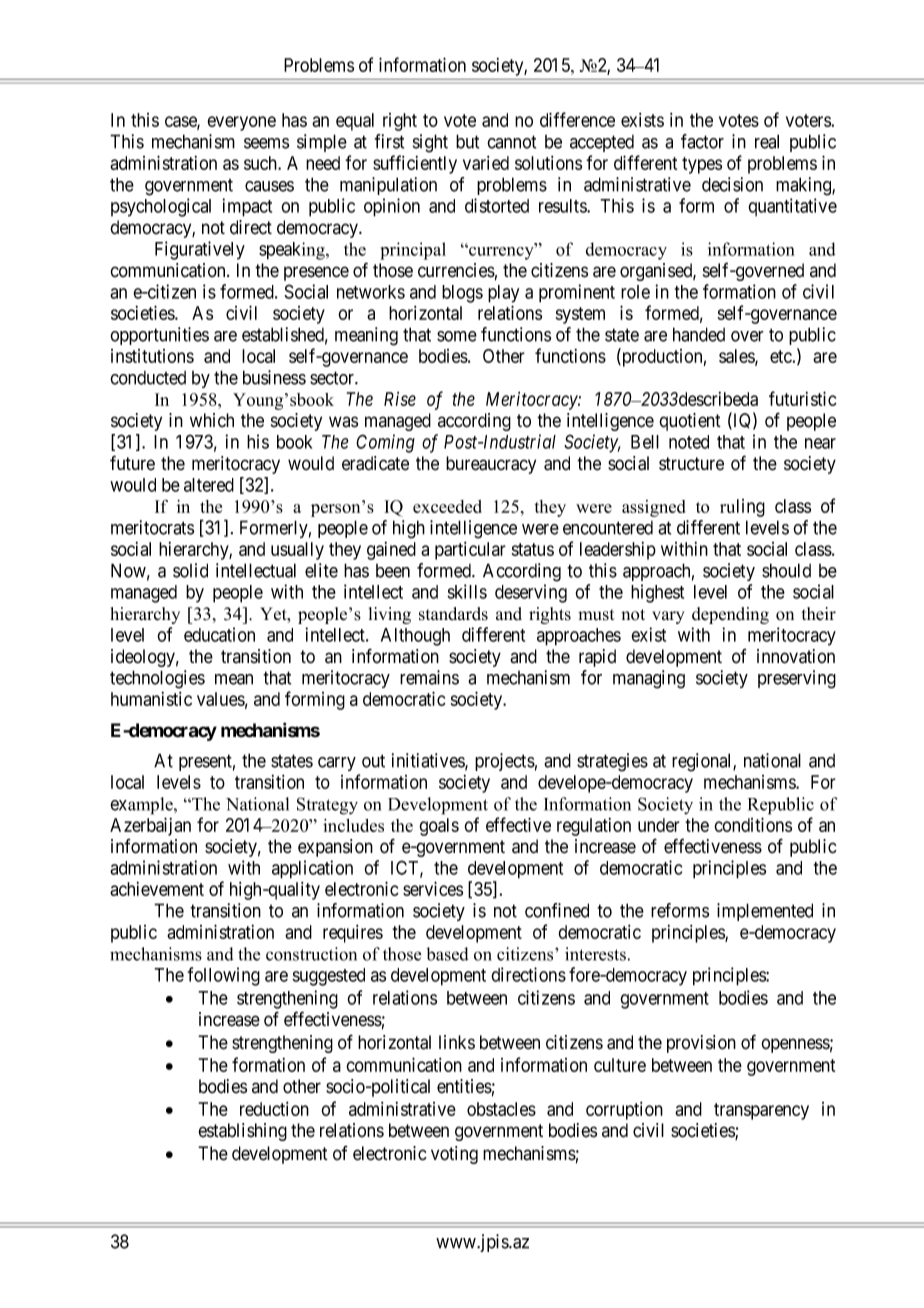  I want to click on education, so click(219, 634).
